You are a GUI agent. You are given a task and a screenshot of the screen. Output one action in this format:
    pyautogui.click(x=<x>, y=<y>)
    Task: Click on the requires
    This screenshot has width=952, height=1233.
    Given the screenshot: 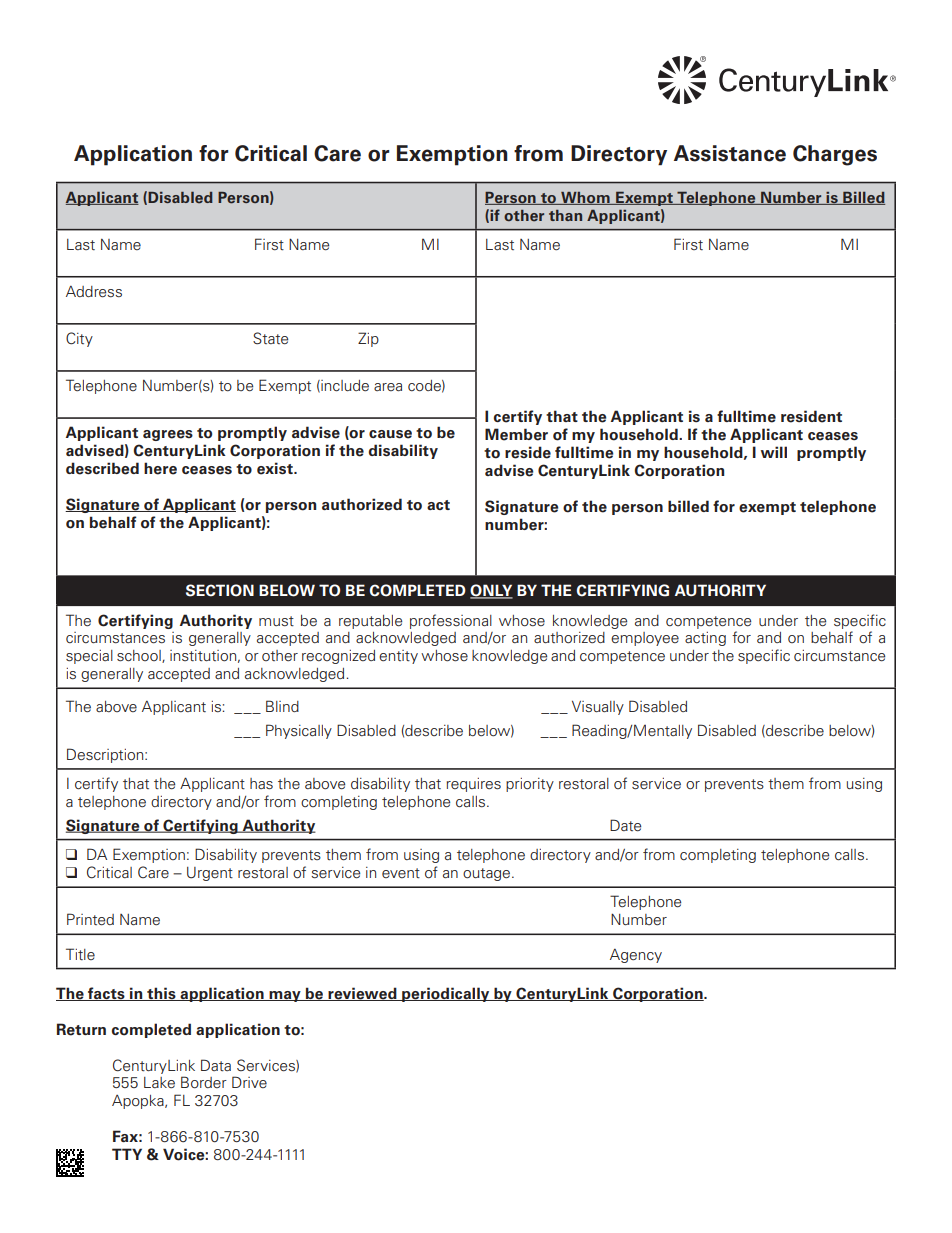 What is the action you would take?
    pyautogui.click(x=474, y=785)
